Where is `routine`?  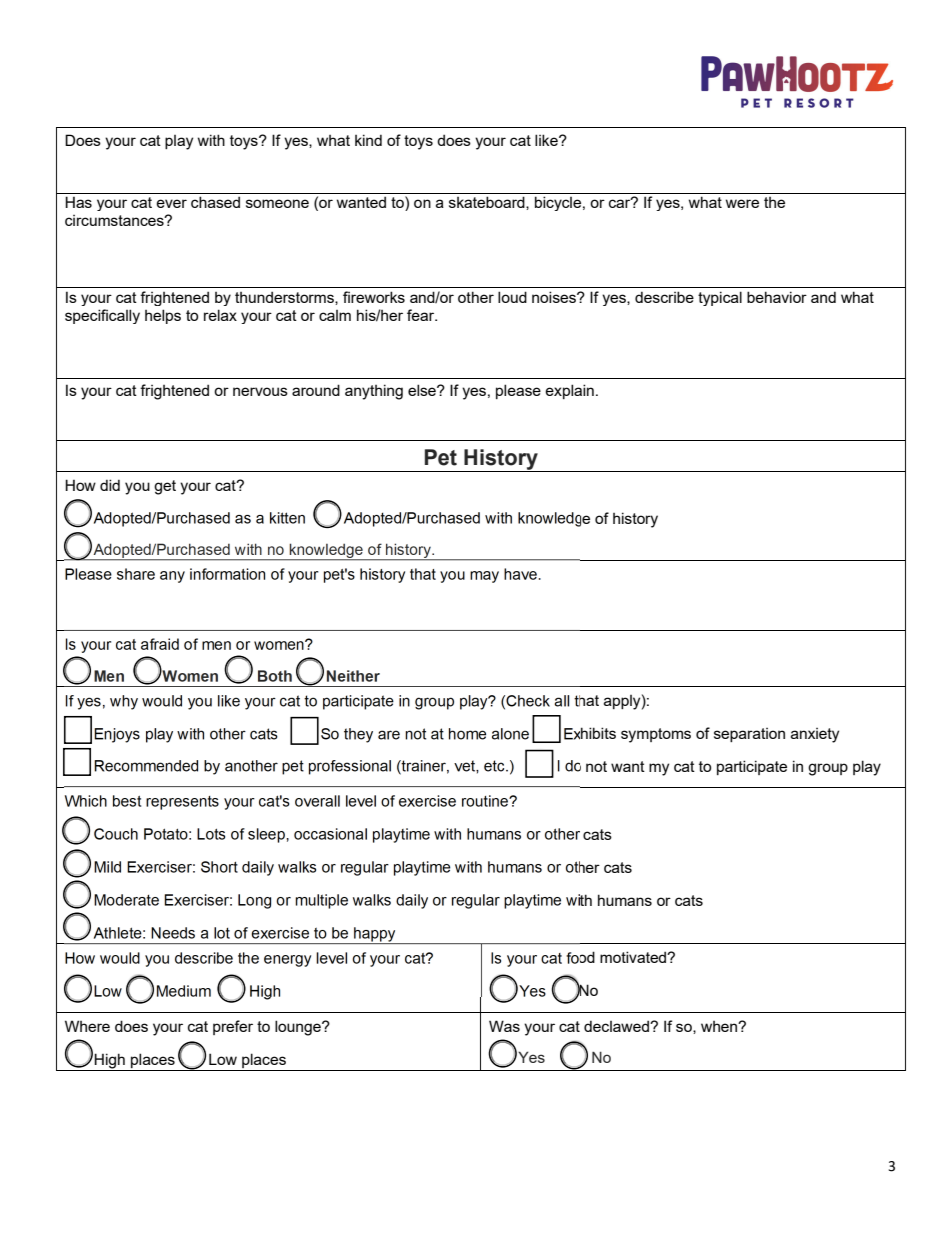
routine is located at coordinates (486, 801).
